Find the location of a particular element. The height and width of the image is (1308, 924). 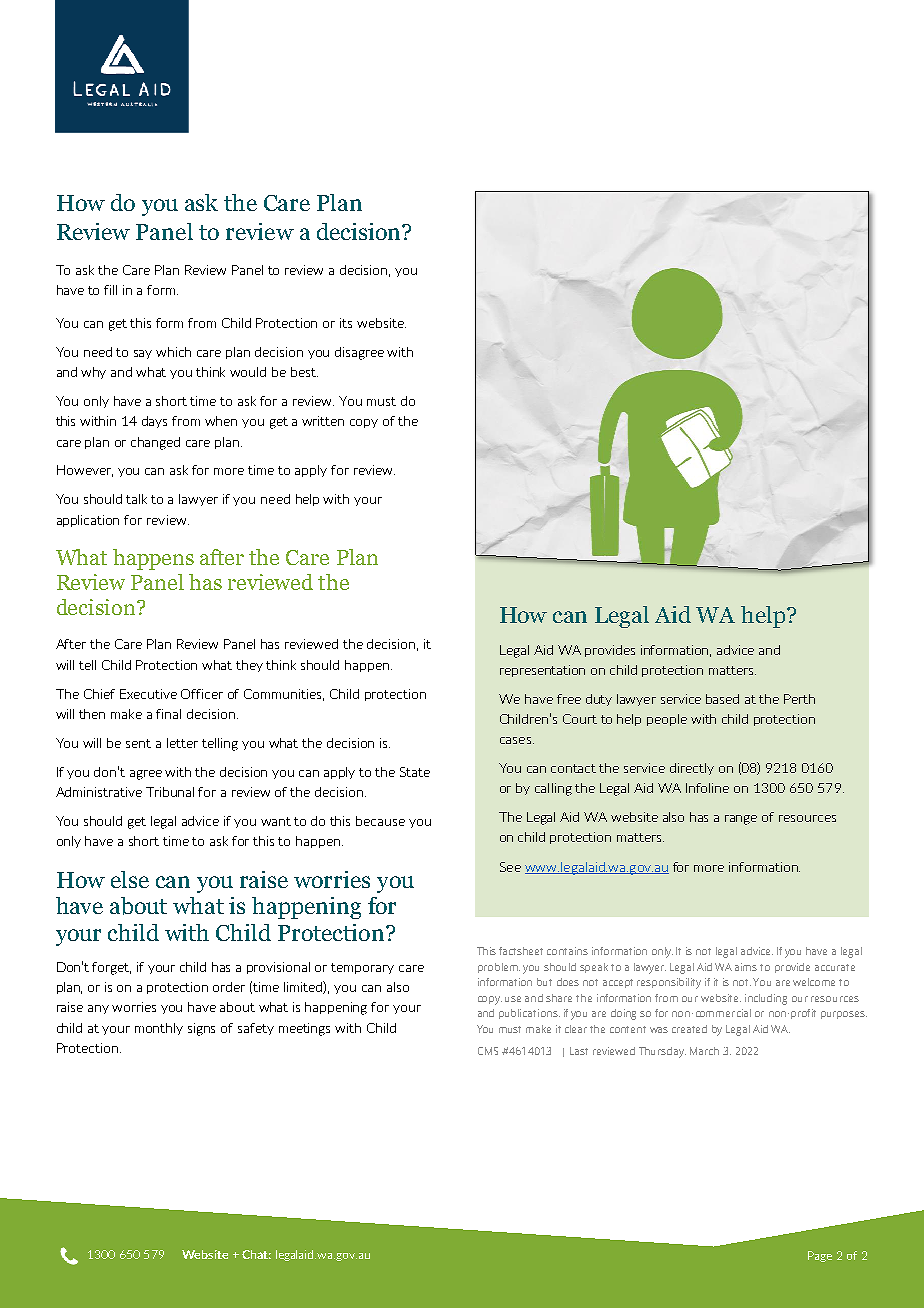

CMS is located at coordinates (488, 1051).
